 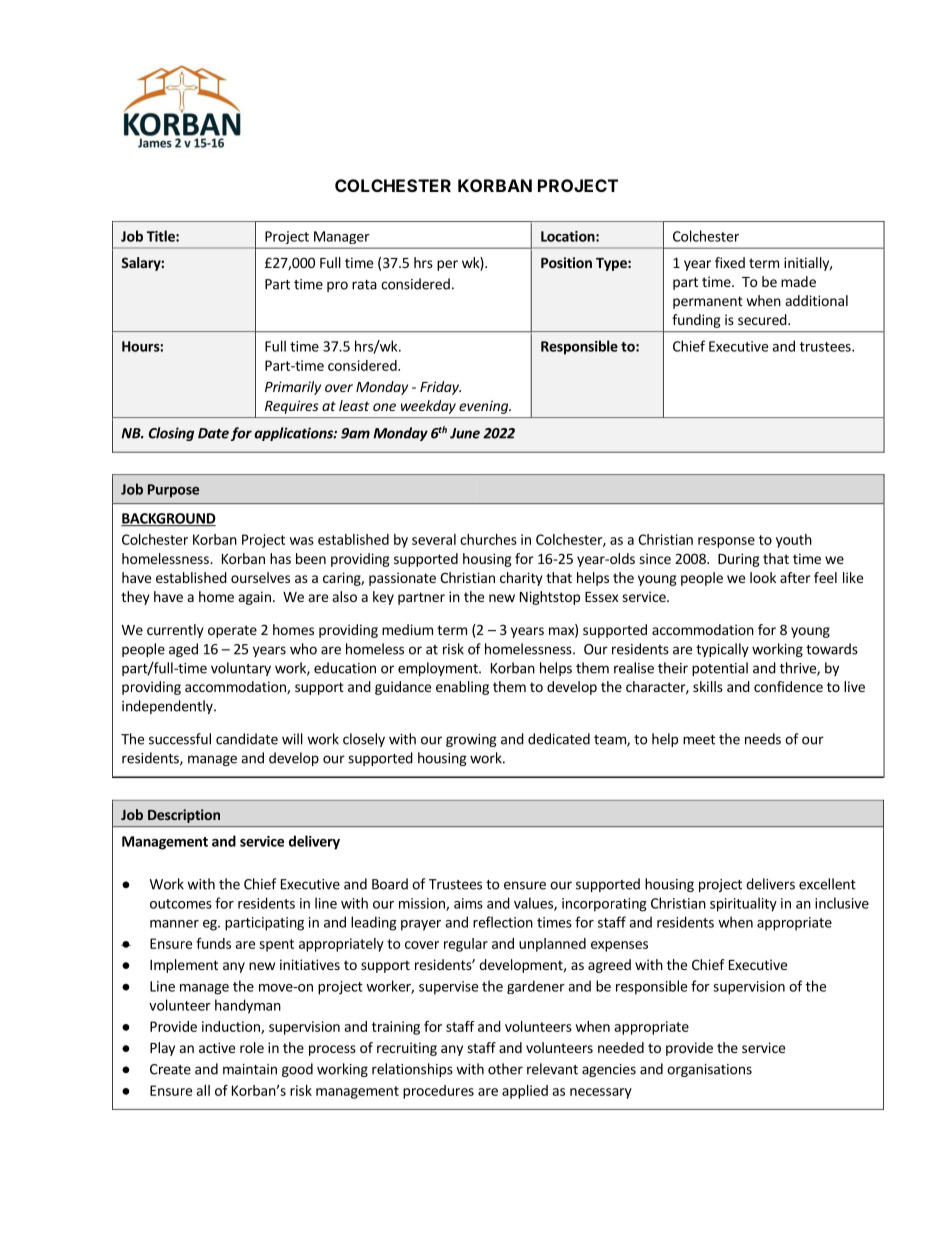 What do you see at coordinates (171, 434) in the screenshot?
I see `Closing` at bounding box center [171, 434].
